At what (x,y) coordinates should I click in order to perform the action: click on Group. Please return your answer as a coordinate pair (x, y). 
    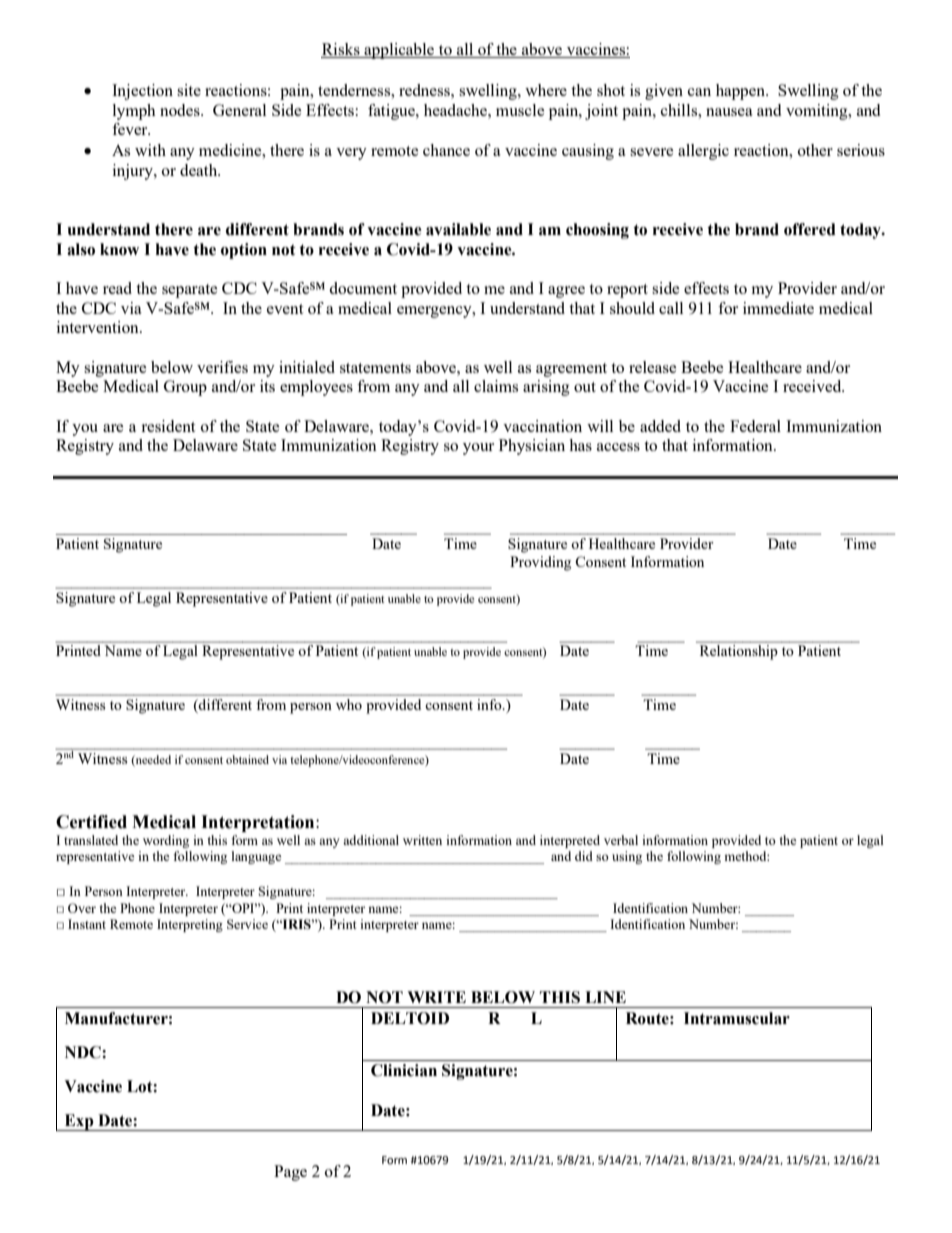
    Looking at the image, I should click on (185, 388).
